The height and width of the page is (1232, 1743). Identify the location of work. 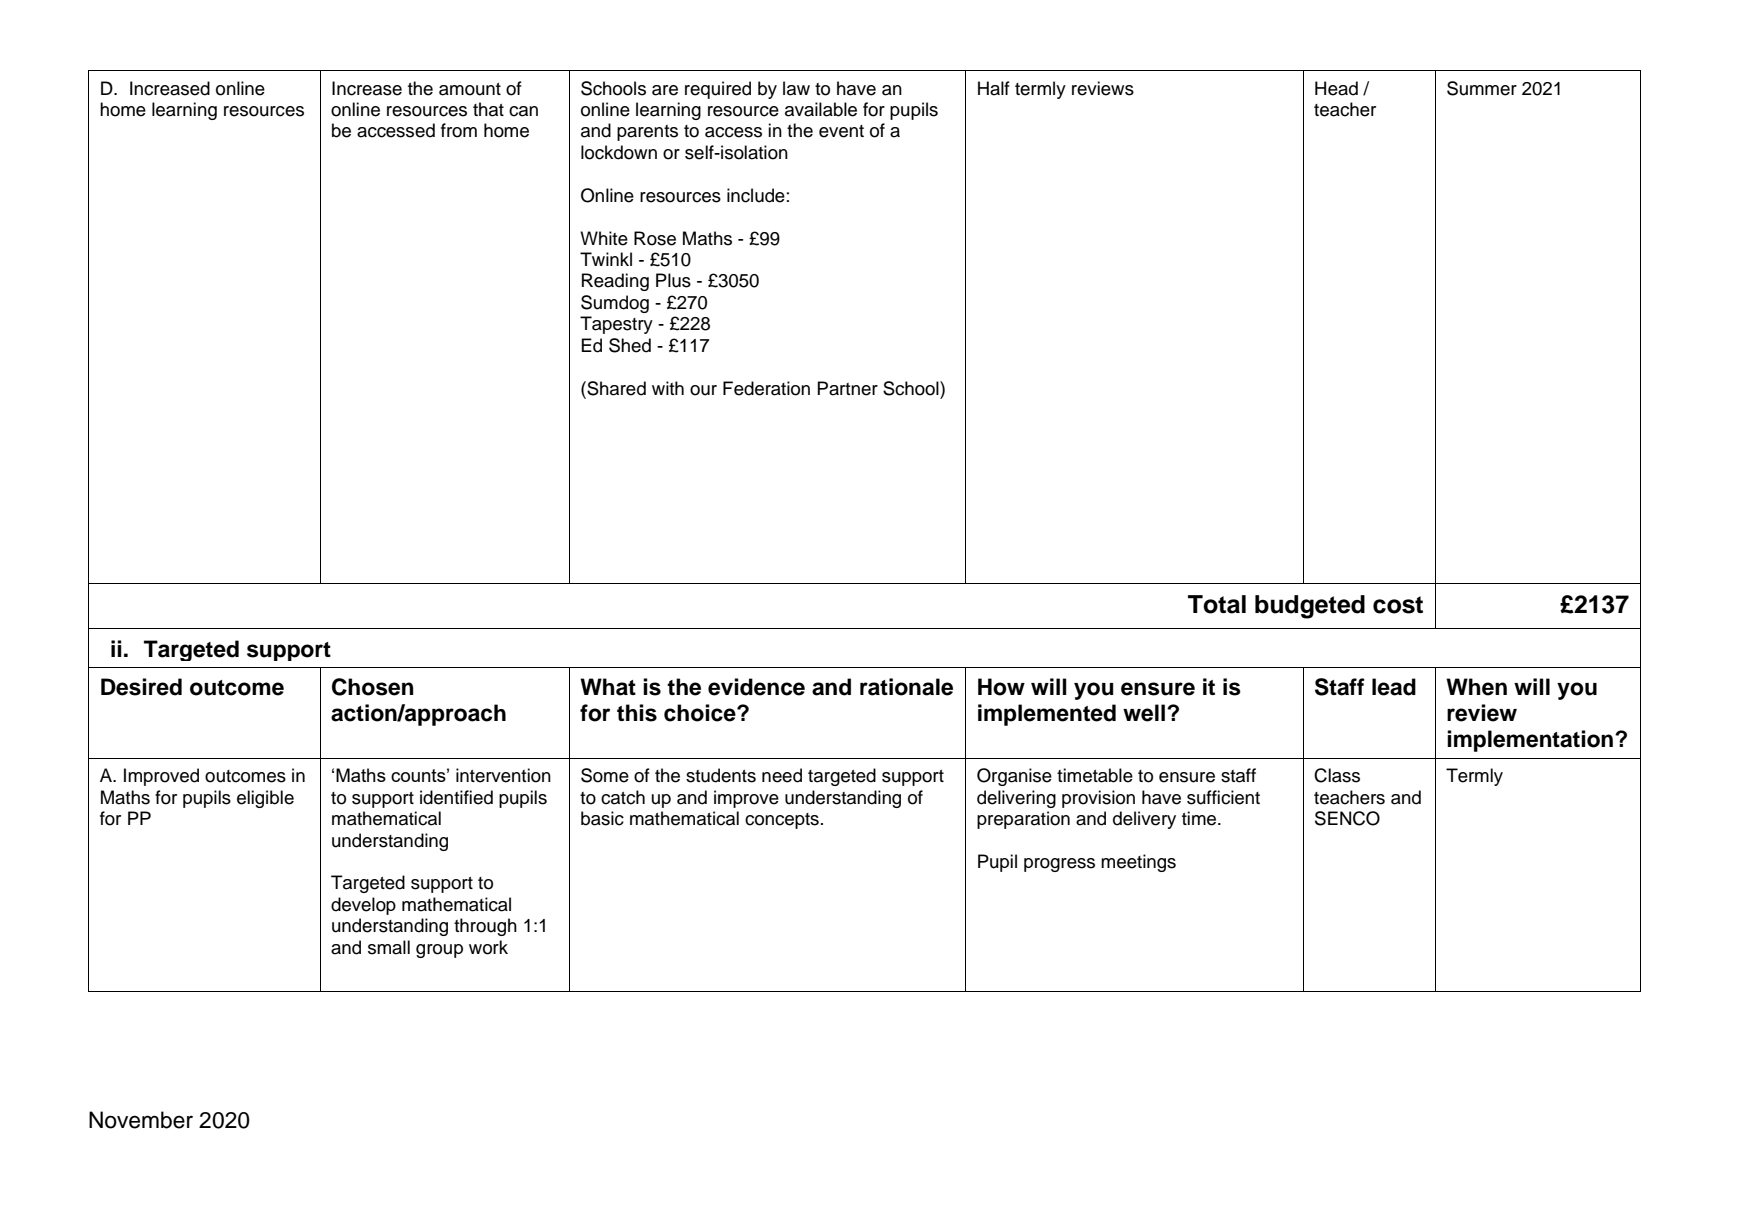
(488, 947).
